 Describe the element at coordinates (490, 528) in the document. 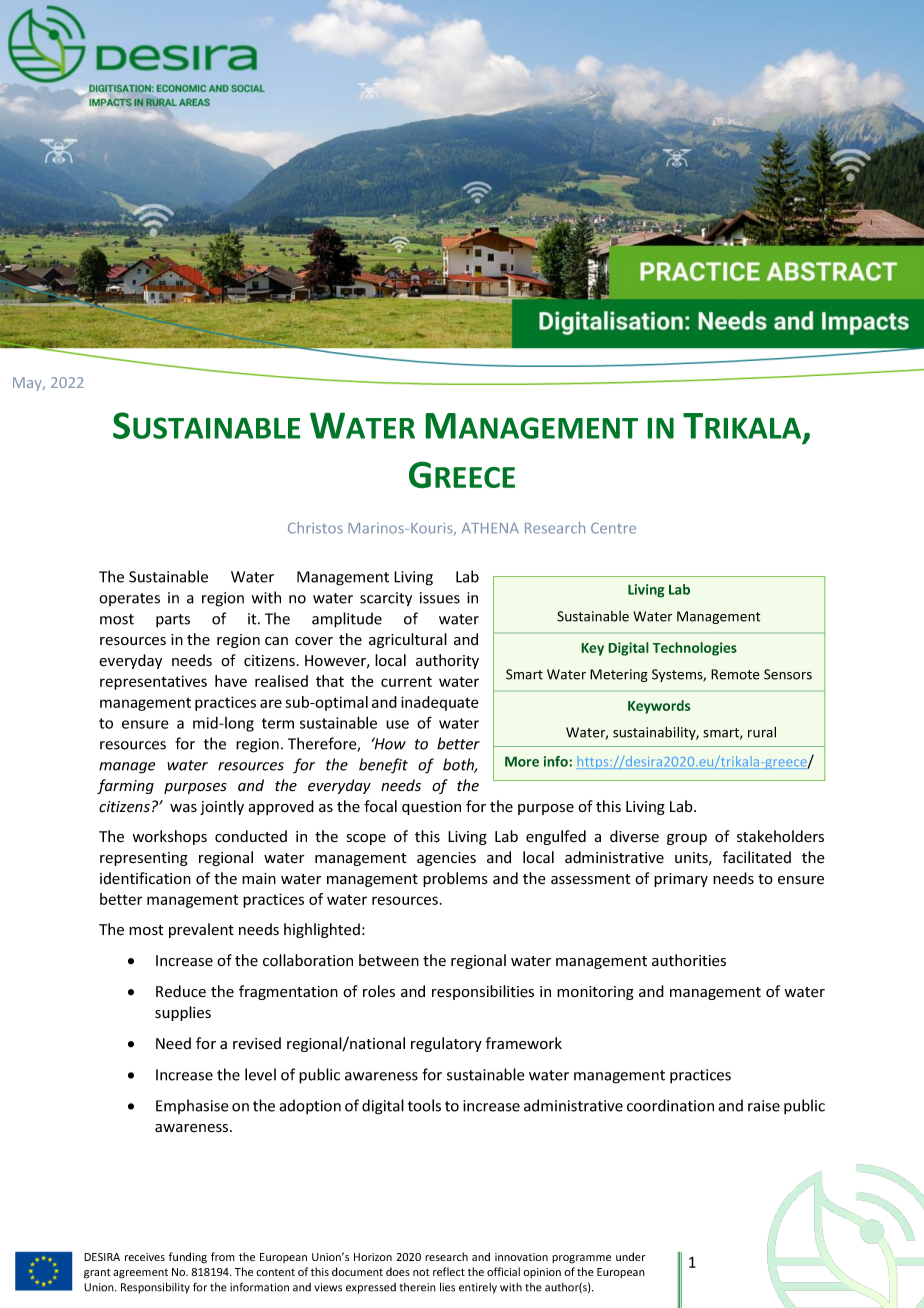

I see `ATHENA` at that location.
